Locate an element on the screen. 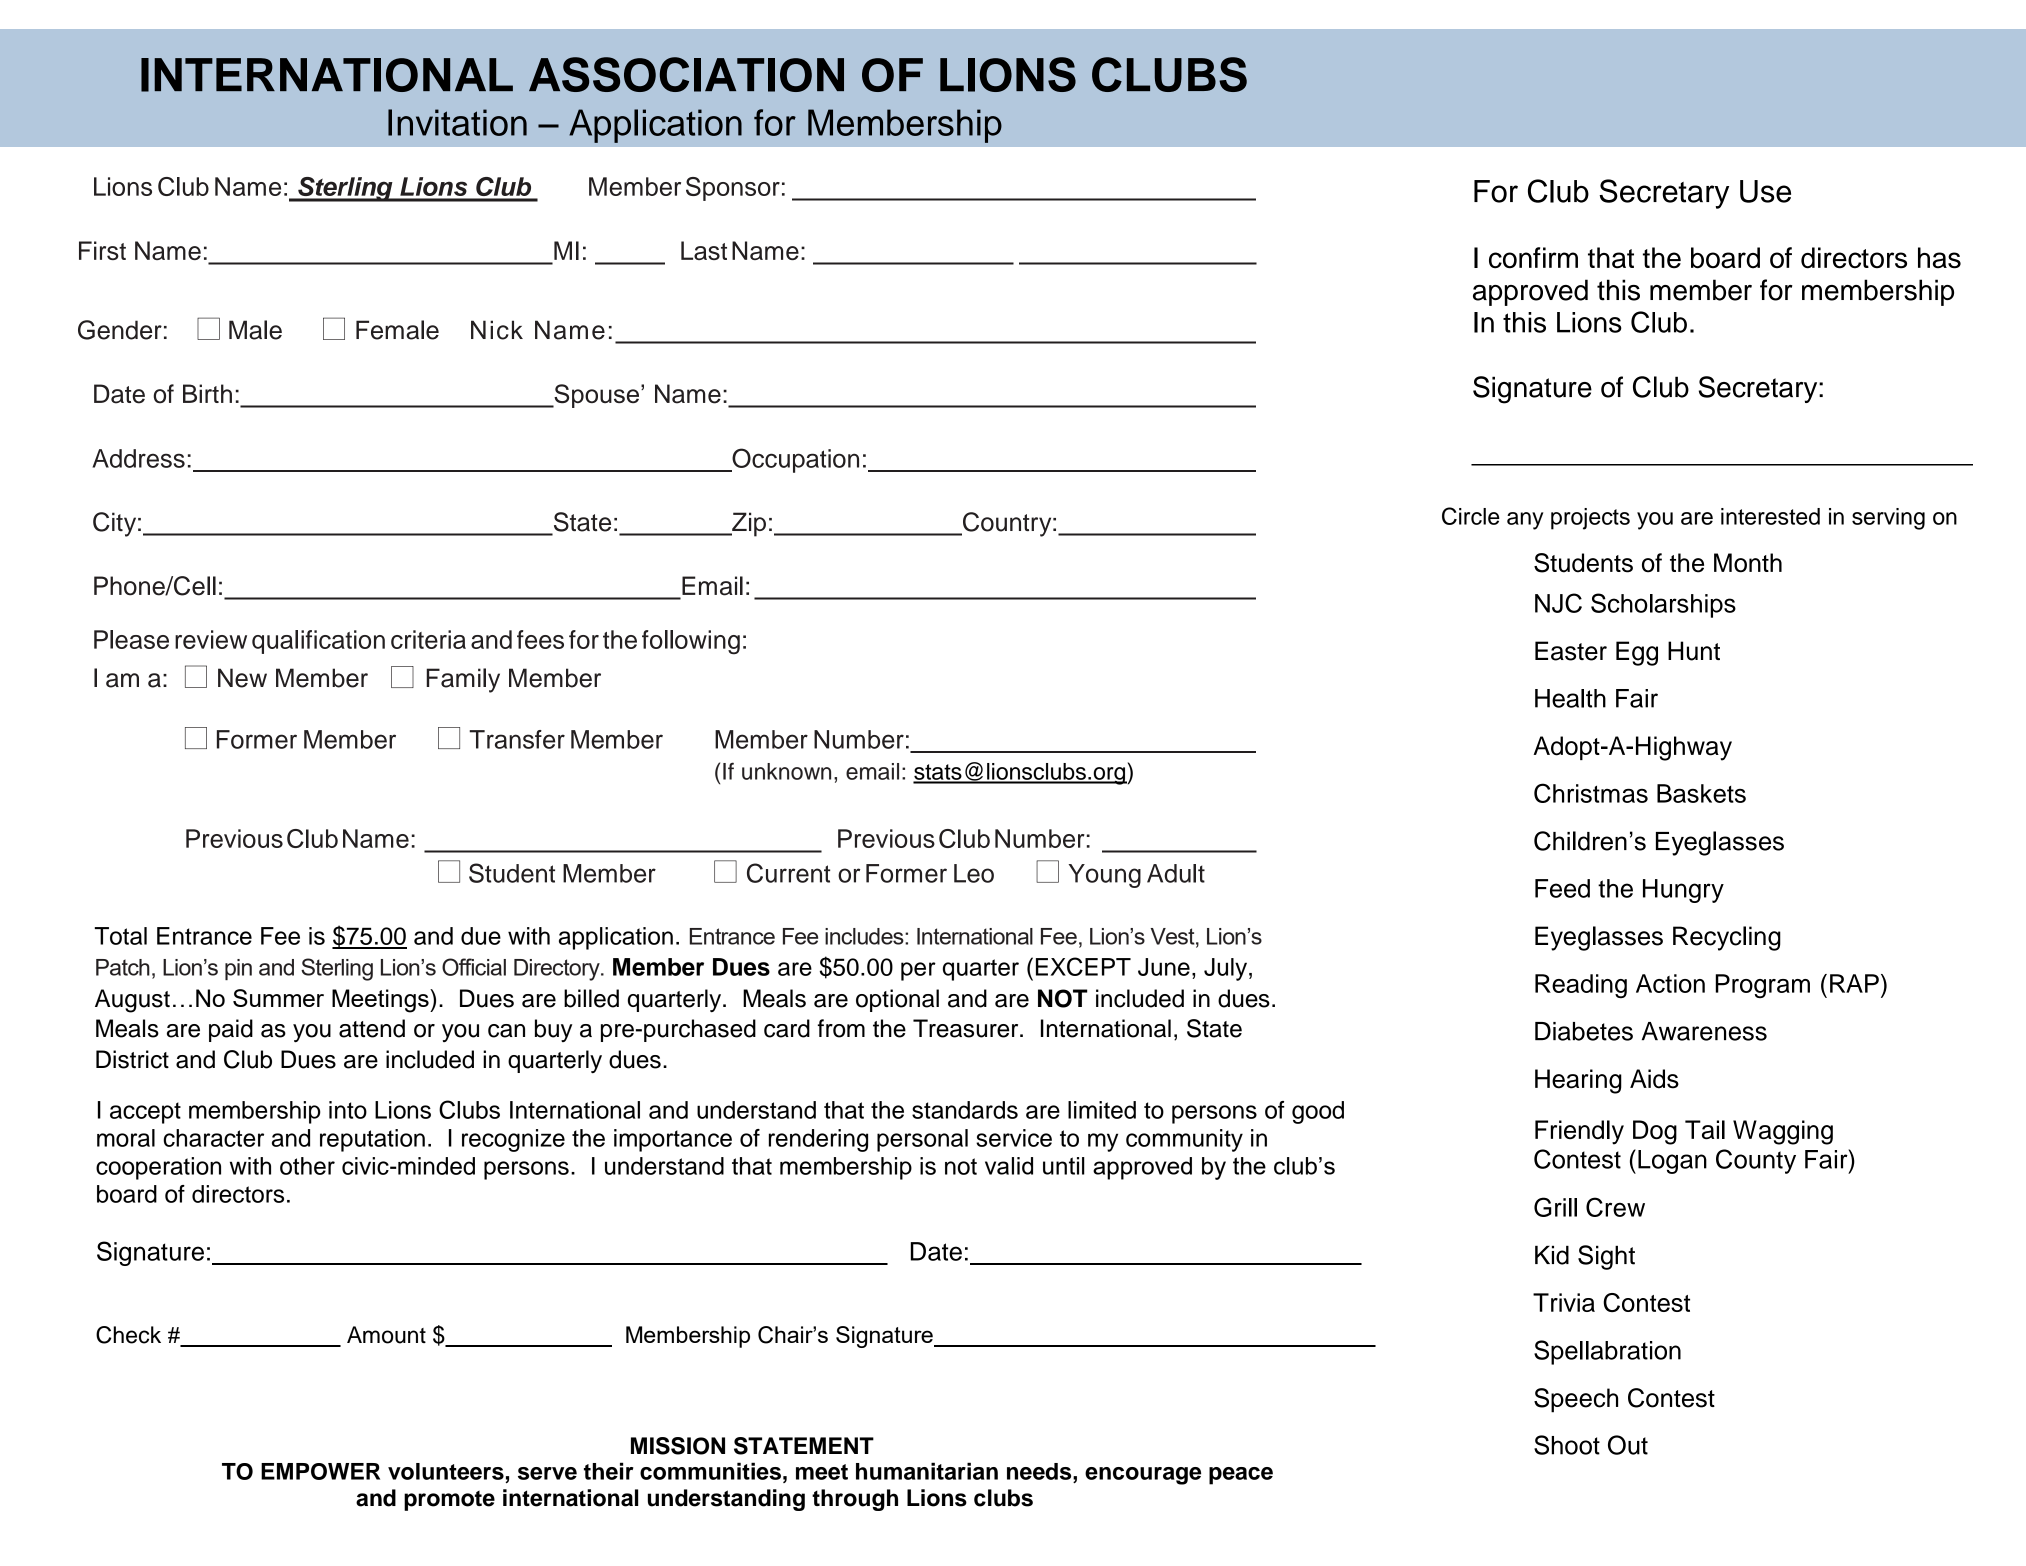 The height and width of the screenshot is (1566, 2026). projects is located at coordinates (1590, 519).
